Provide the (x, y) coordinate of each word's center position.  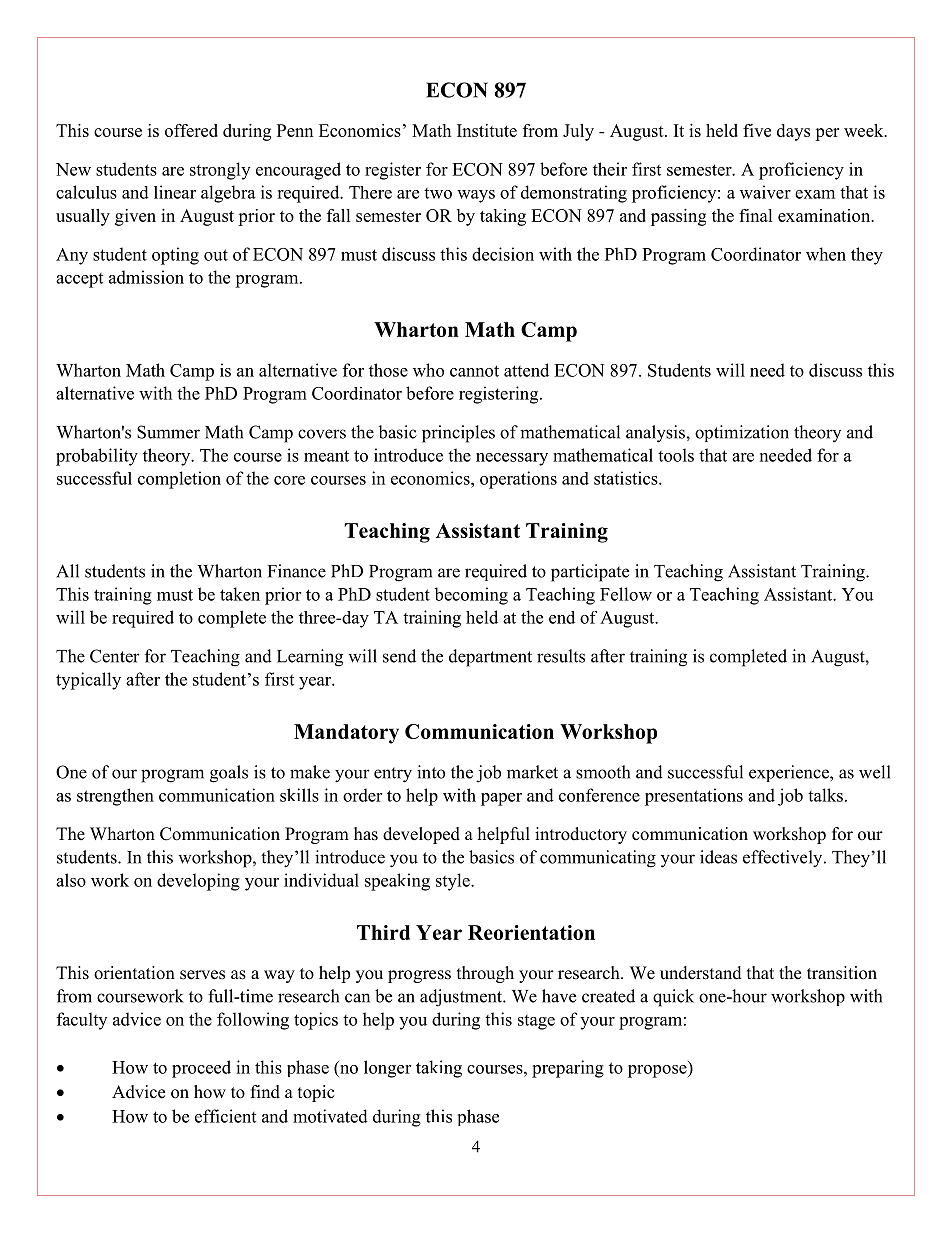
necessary (512, 459)
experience (790, 773)
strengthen (115, 797)
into (431, 772)
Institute (487, 130)
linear (175, 192)
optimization (742, 433)
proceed (201, 1069)
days (793, 132)
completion (179, 480)
